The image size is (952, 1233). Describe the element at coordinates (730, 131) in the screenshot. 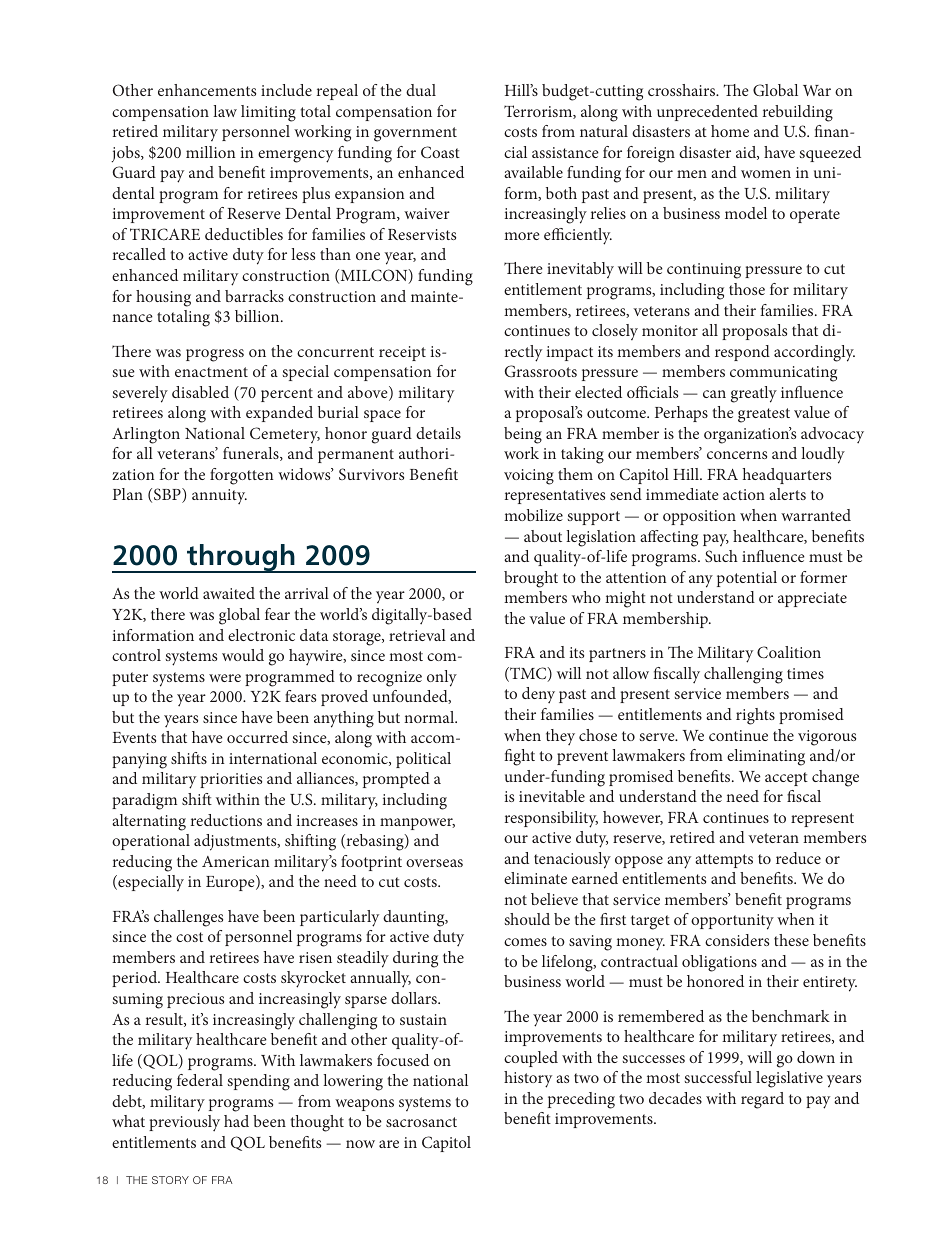

I see `home` at that location.
